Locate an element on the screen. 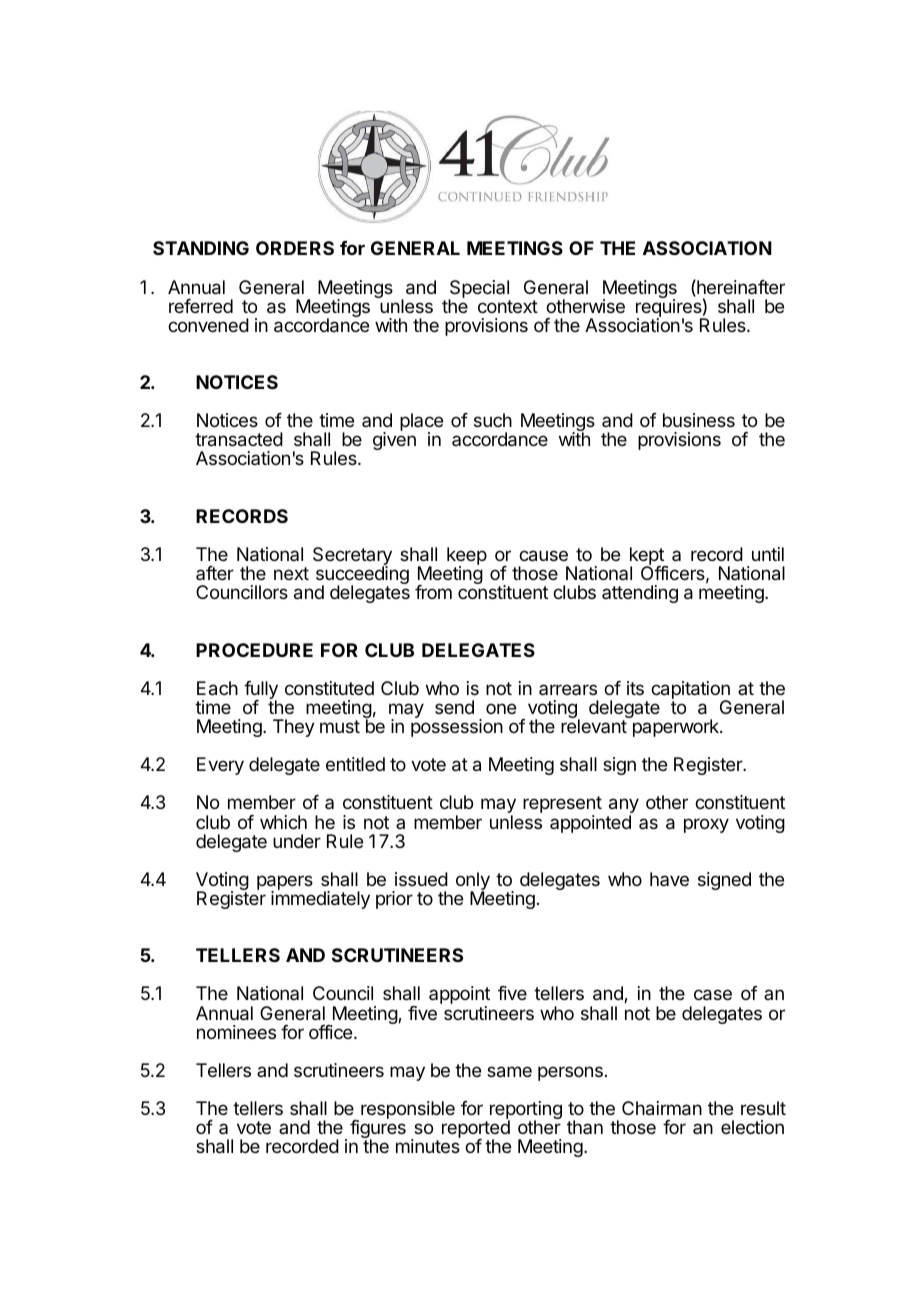 Image resolution: width=924 pixels, height=1309 pixels. figures is located at coordinates (378, 1129).
